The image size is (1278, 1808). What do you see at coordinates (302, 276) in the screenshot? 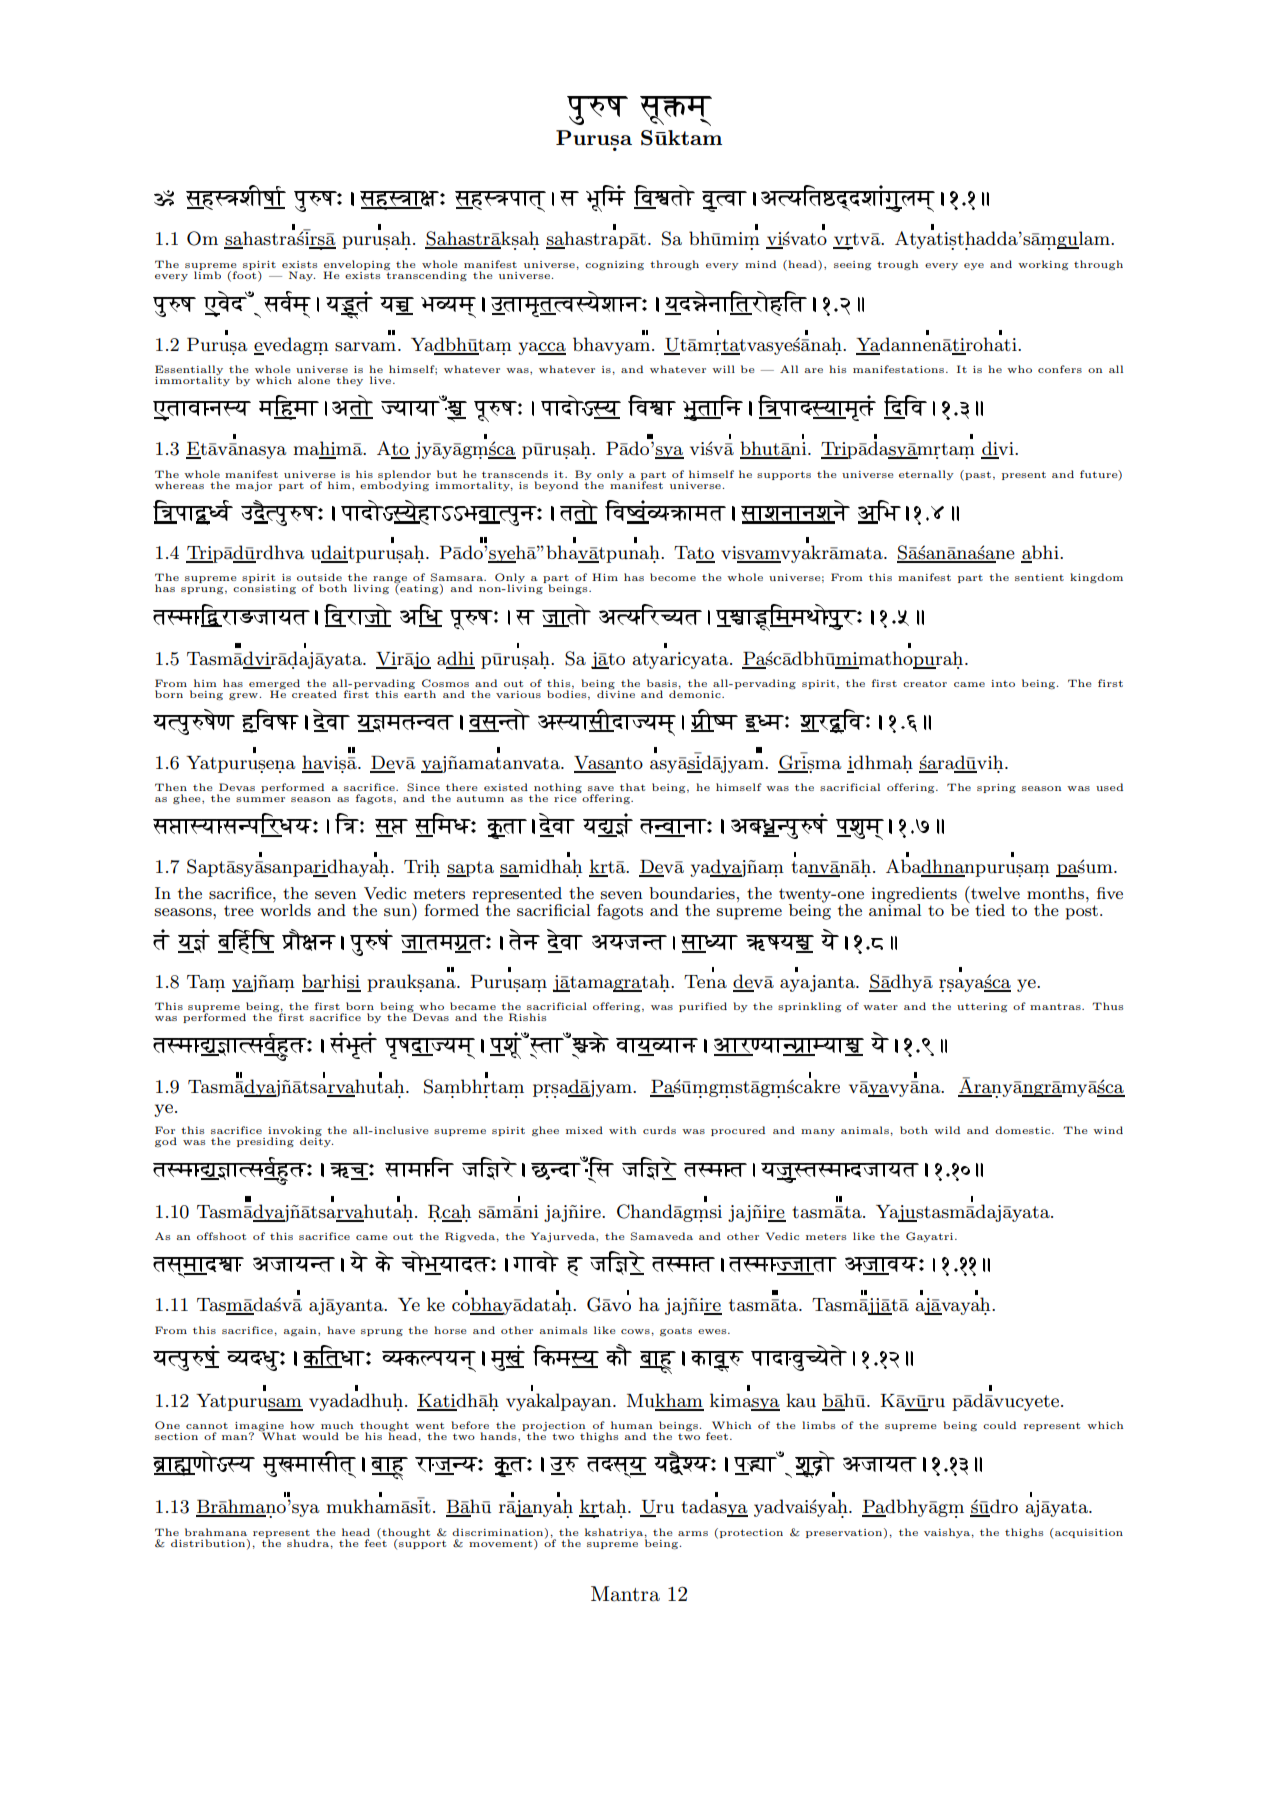
I see `Nay` at bounding box center [302, 276].
